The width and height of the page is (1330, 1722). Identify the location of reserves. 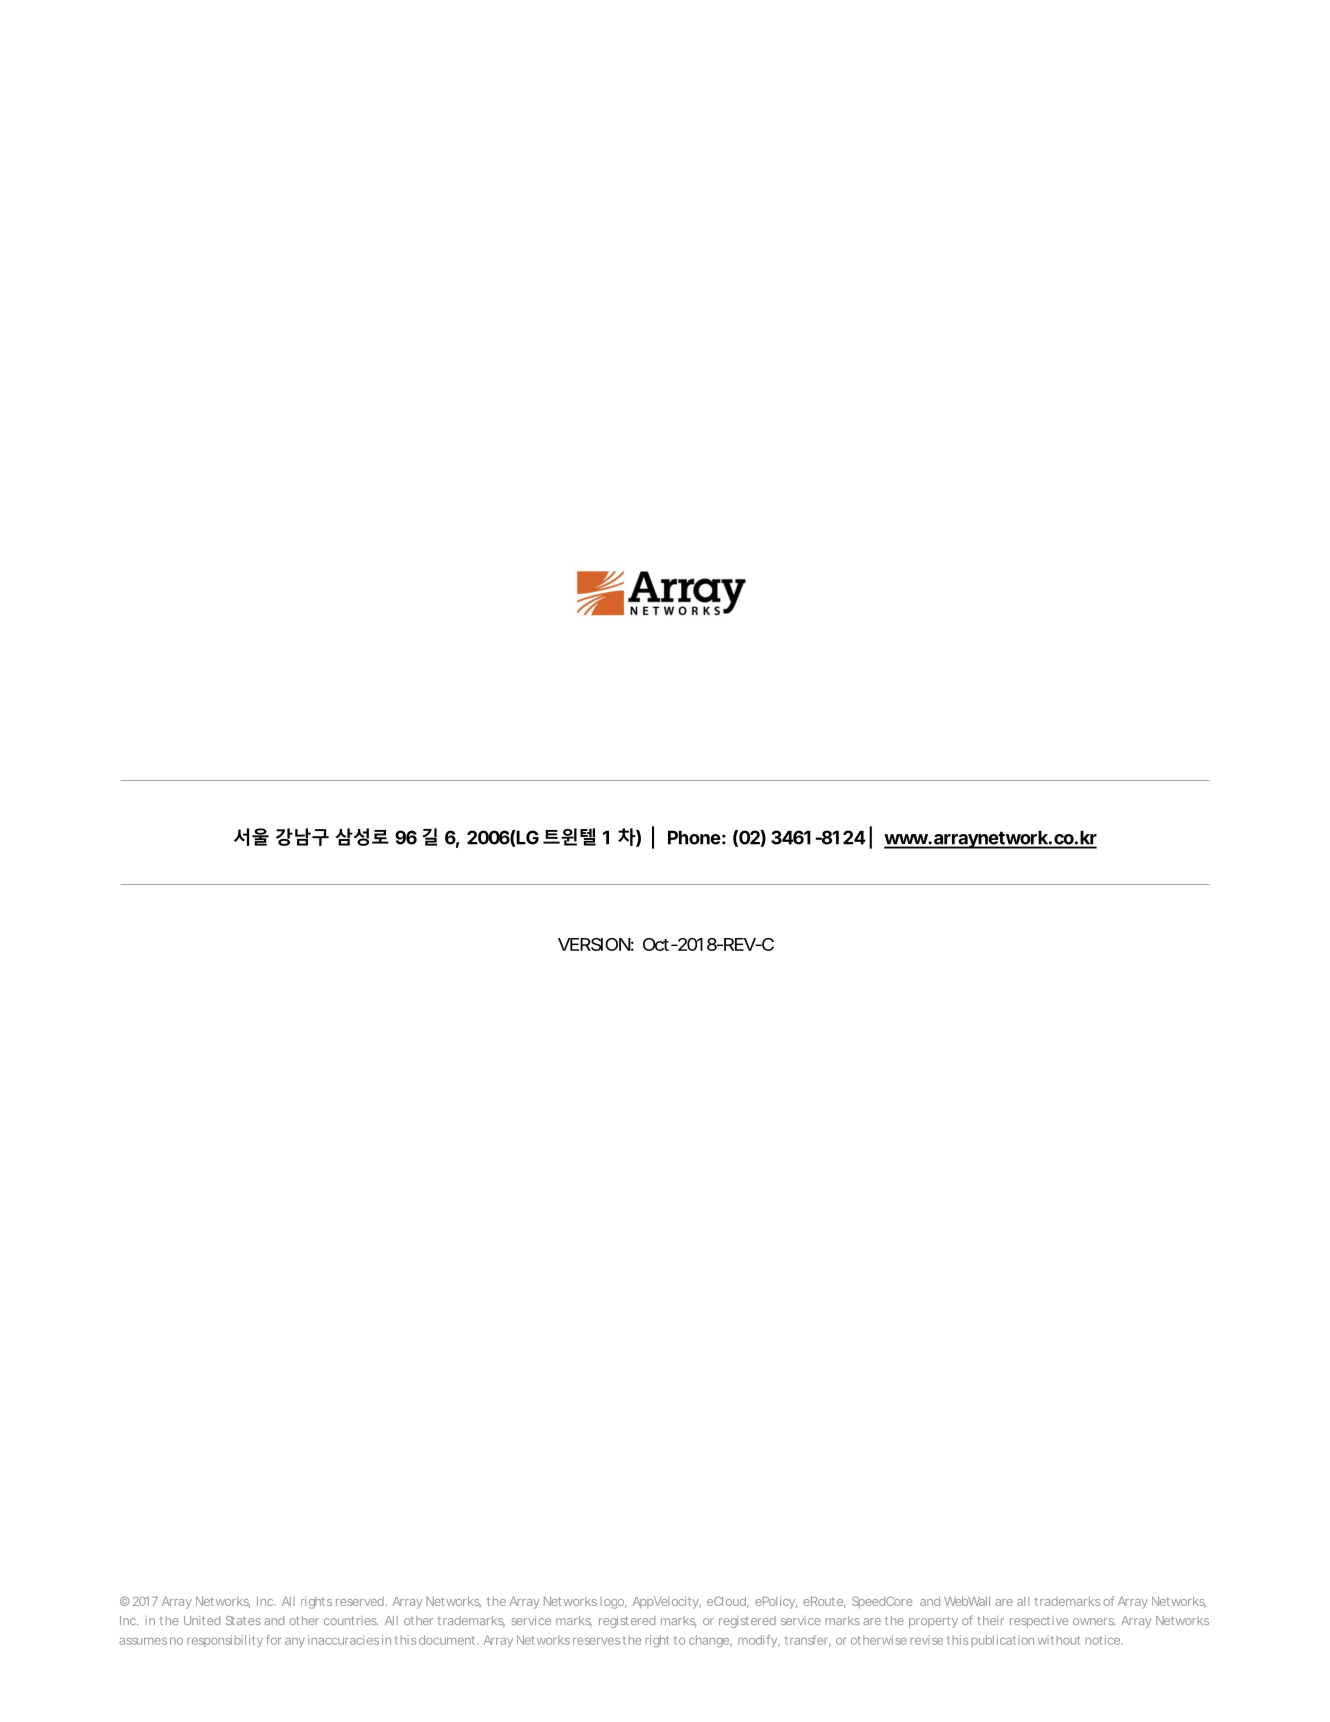
(596, 1641).
